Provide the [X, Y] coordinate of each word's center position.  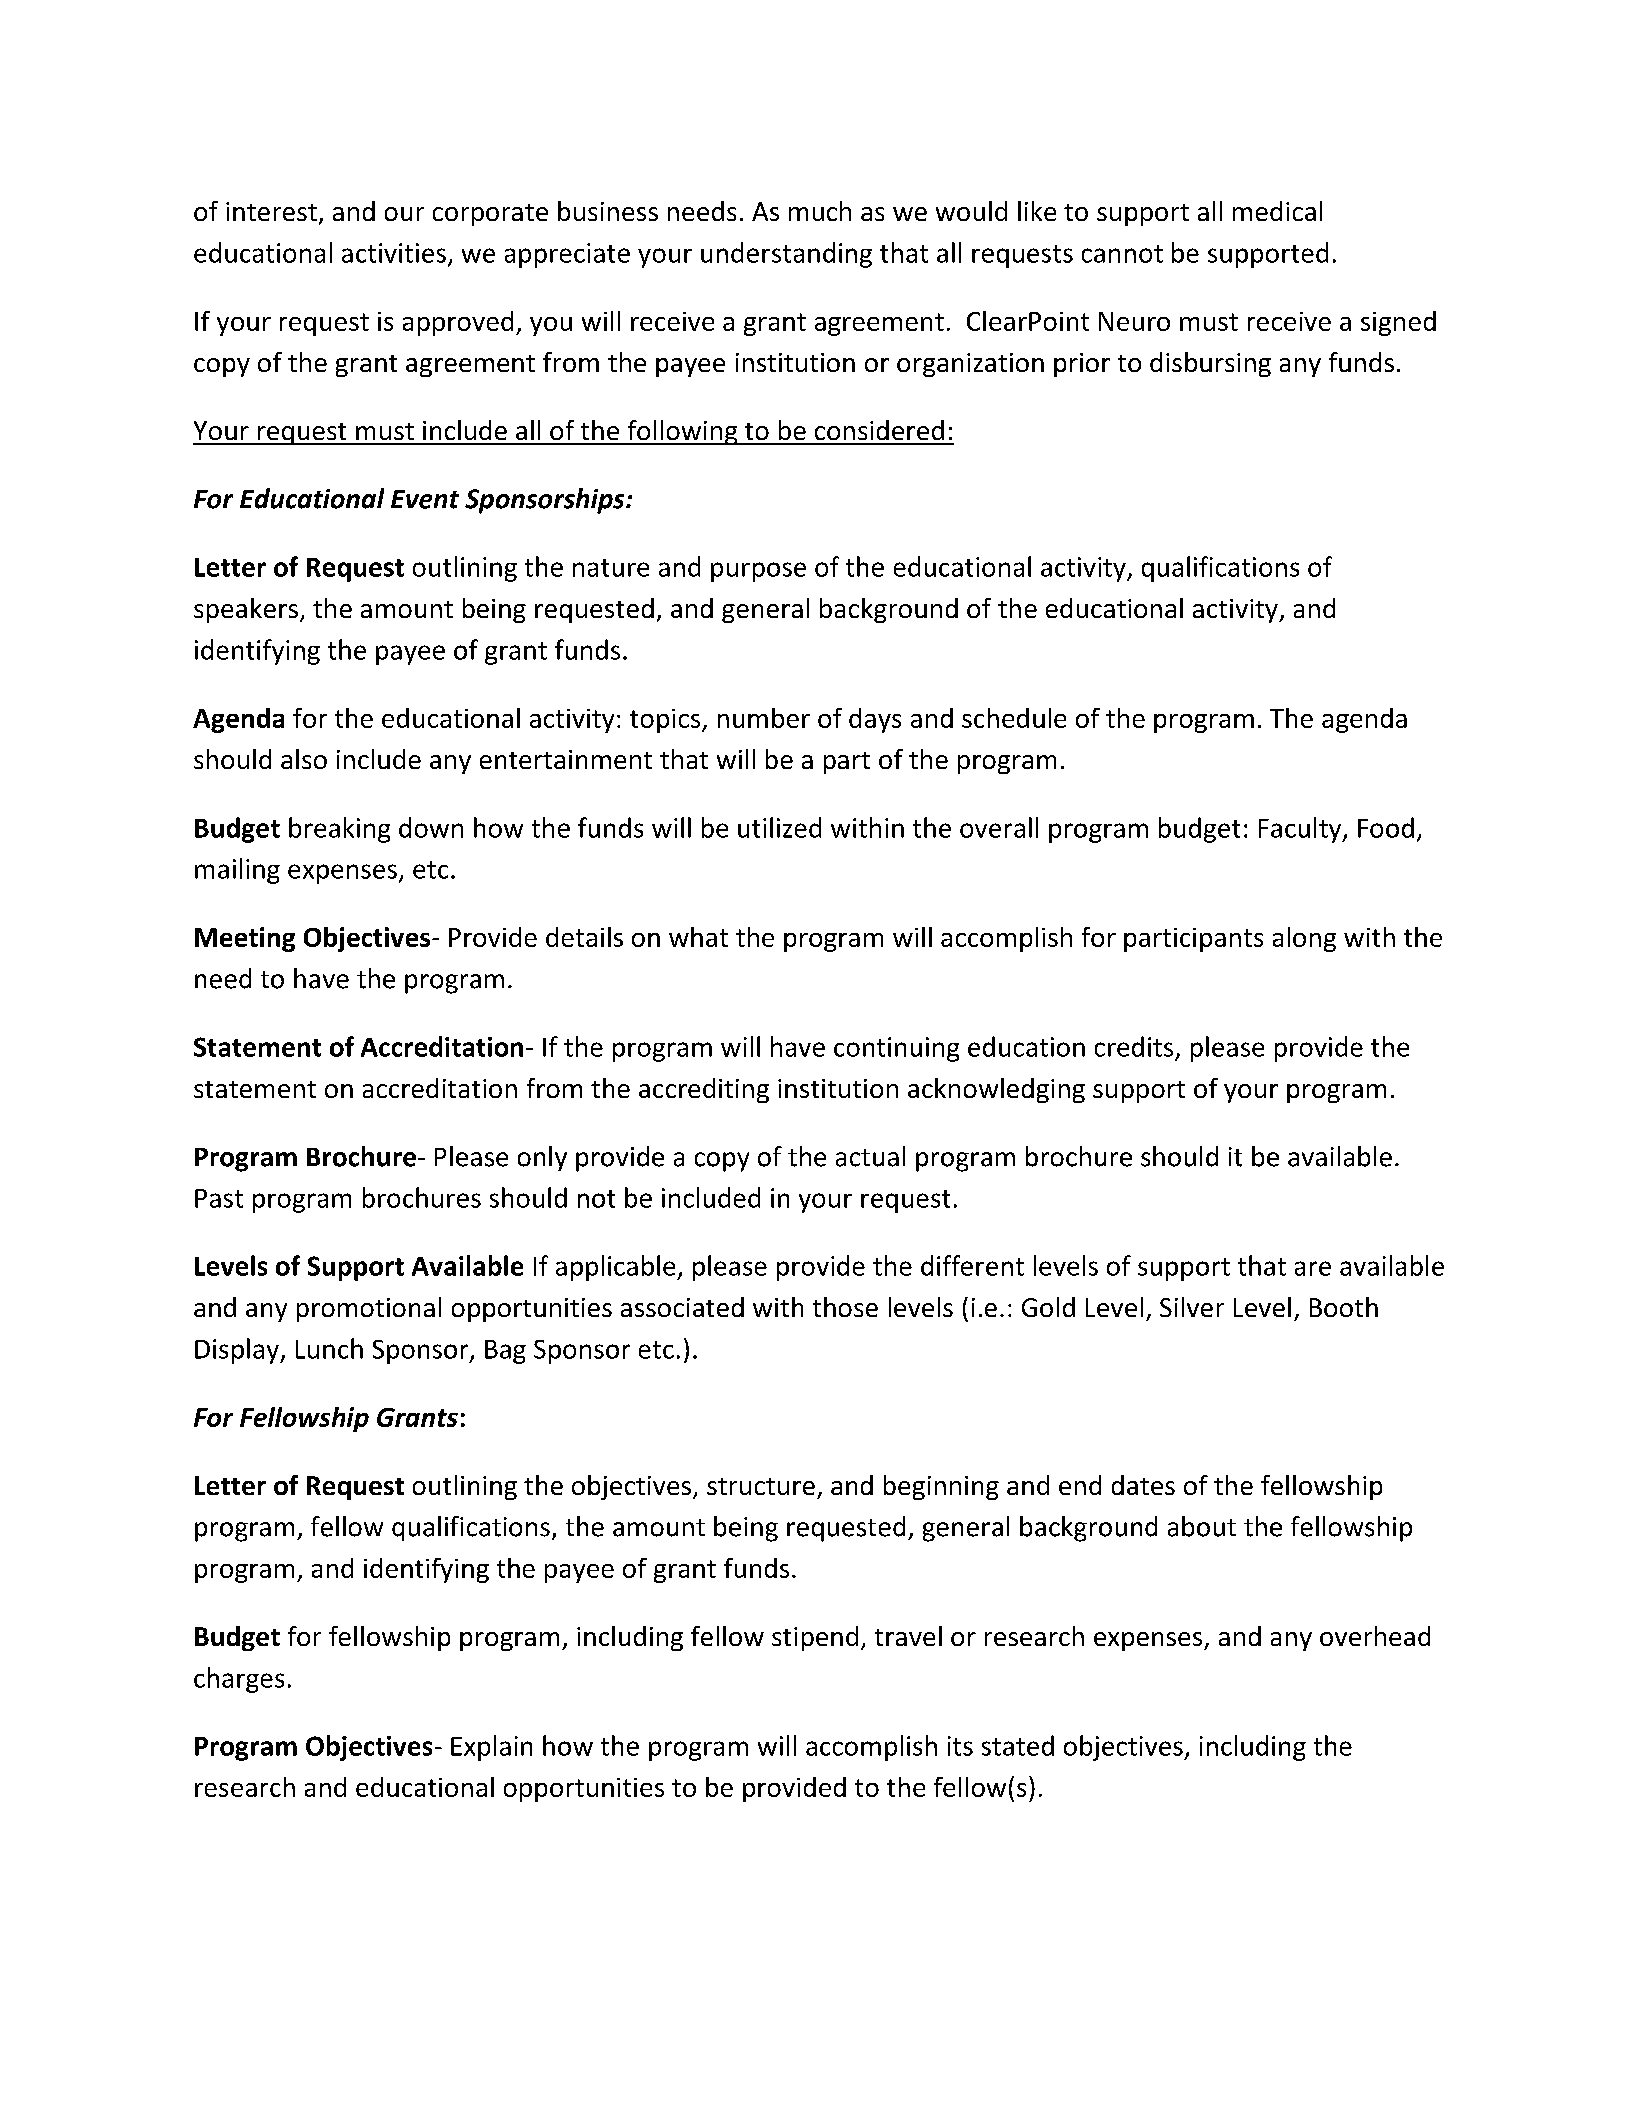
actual [870, 1156]
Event [425, 499]
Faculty [1301, 830]
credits [1134, 1046]
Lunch [329, 1348]
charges [239, 1680]
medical [1277, 211]
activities [394, 253]
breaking [339, 830]
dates [1143, 1485]
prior [1082, 365]
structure [761, 1486]
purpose [758, 572]
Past [219, 1198]
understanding [786, 255]
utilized [779, 827]
